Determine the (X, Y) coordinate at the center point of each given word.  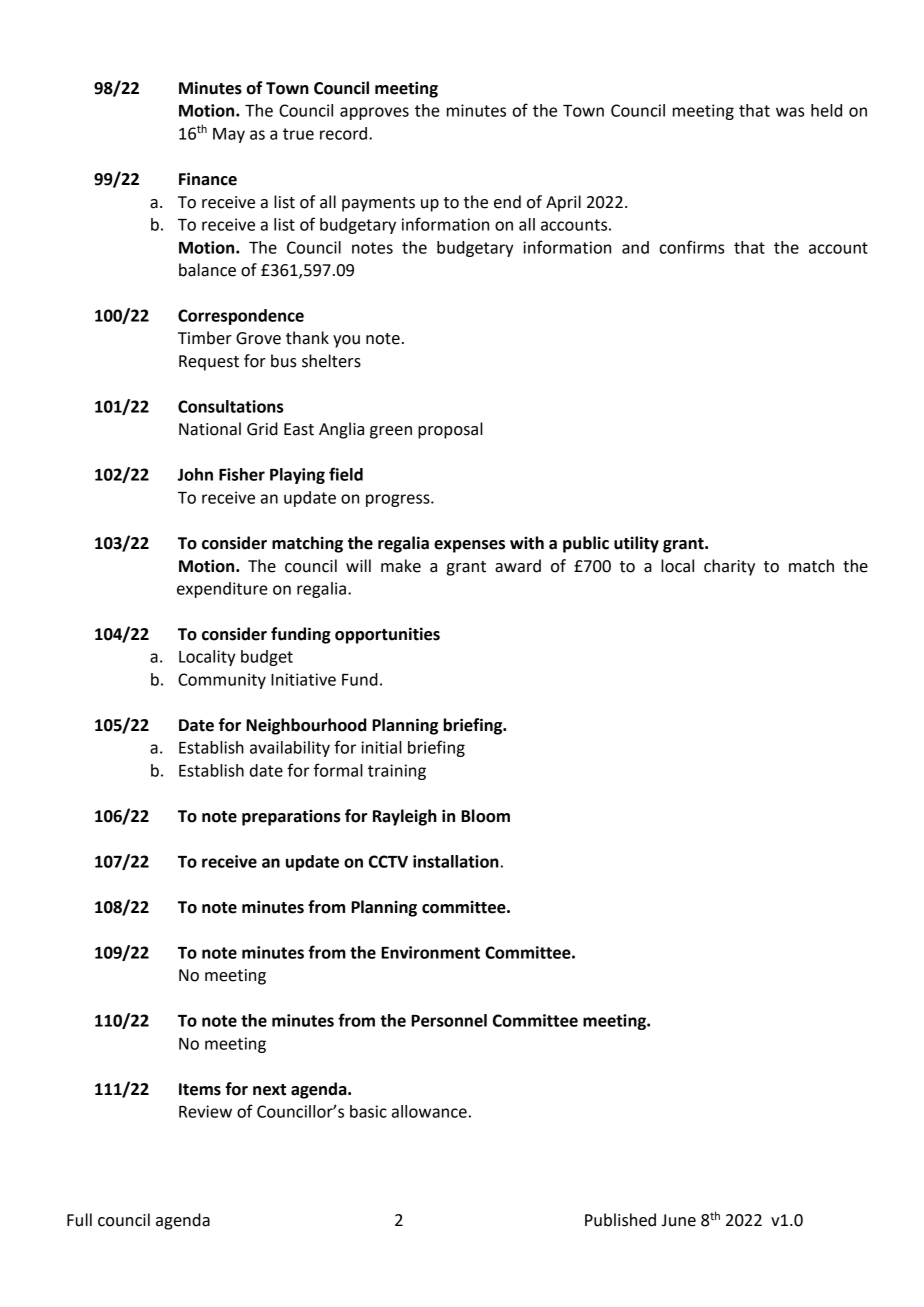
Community (222, 681)
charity (729, 567)
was (790, 112)
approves (374, 113)
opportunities (387, 635)
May (229, 135)
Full (79, 1220)
